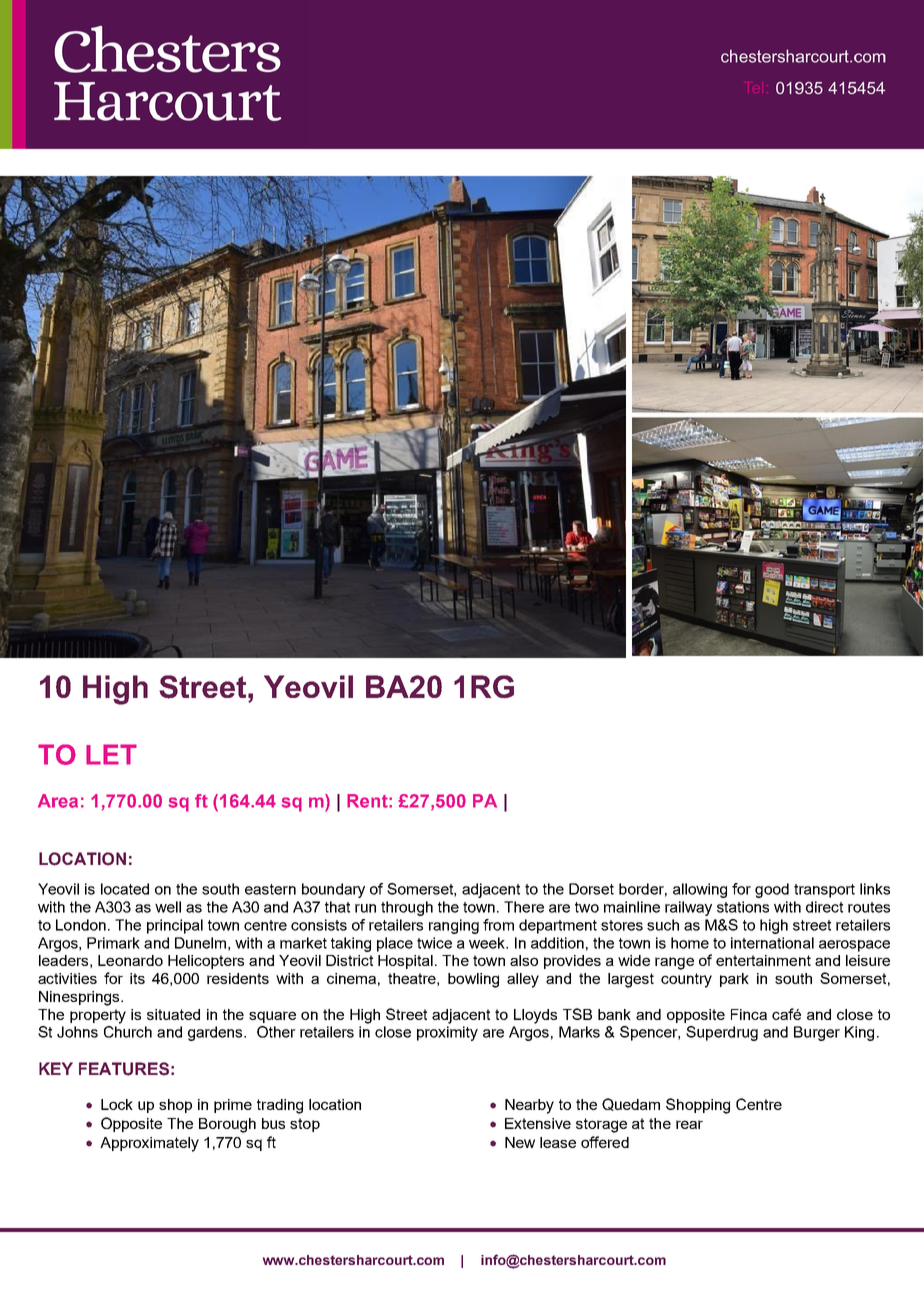  Describe the element at coordinates (447, 1033) in the screenshot. I see `proximity` at that location.
